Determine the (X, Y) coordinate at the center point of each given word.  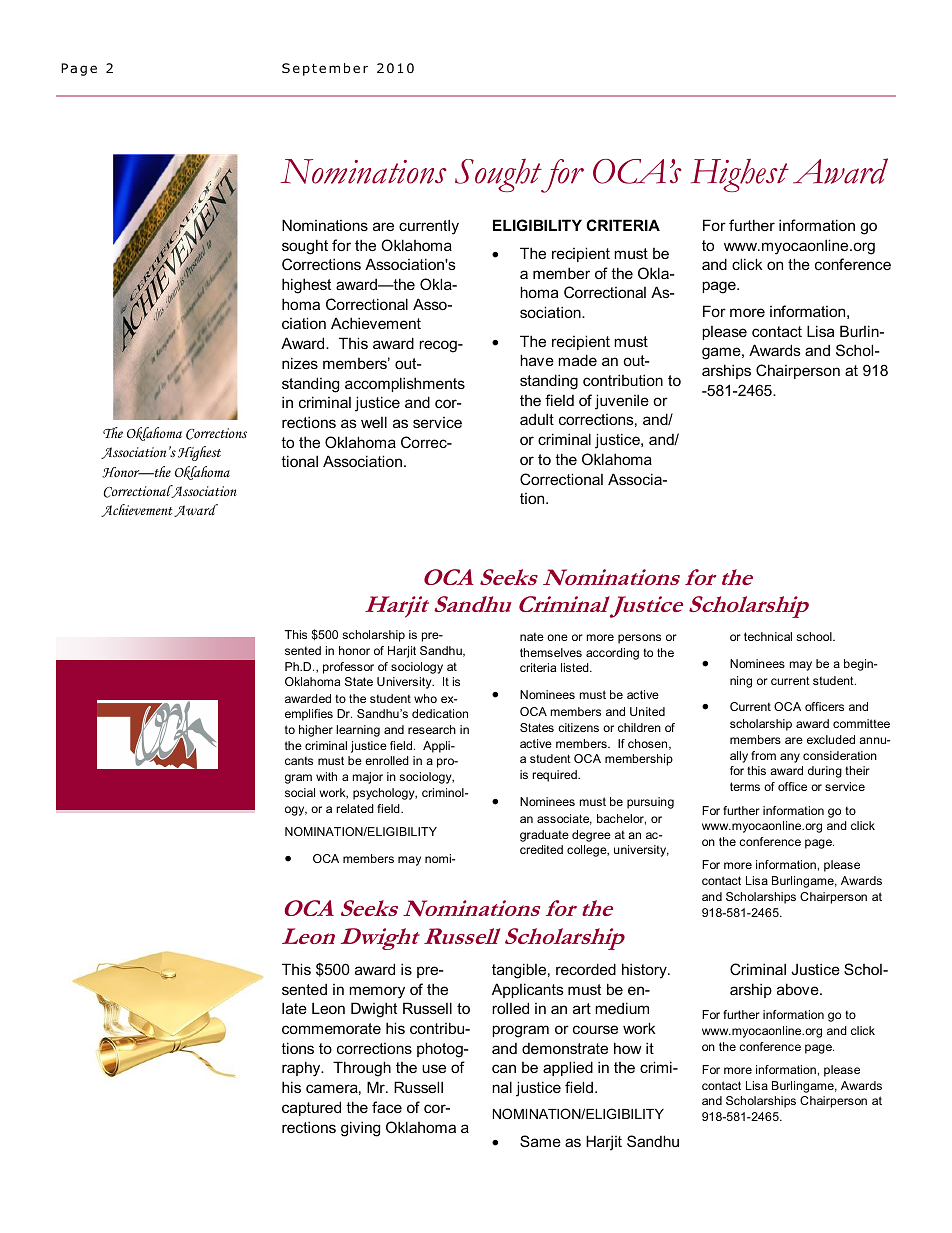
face (387, 1107)
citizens (578, 727)
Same (540, 1141)
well (374, 422)
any (790, 758)
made (577, 360)
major (368, 778)
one (557, 637)
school (815, 636)
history (645, 971)
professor (348, 668)
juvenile (622, 402)
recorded (586, 969)
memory (377, 992)
